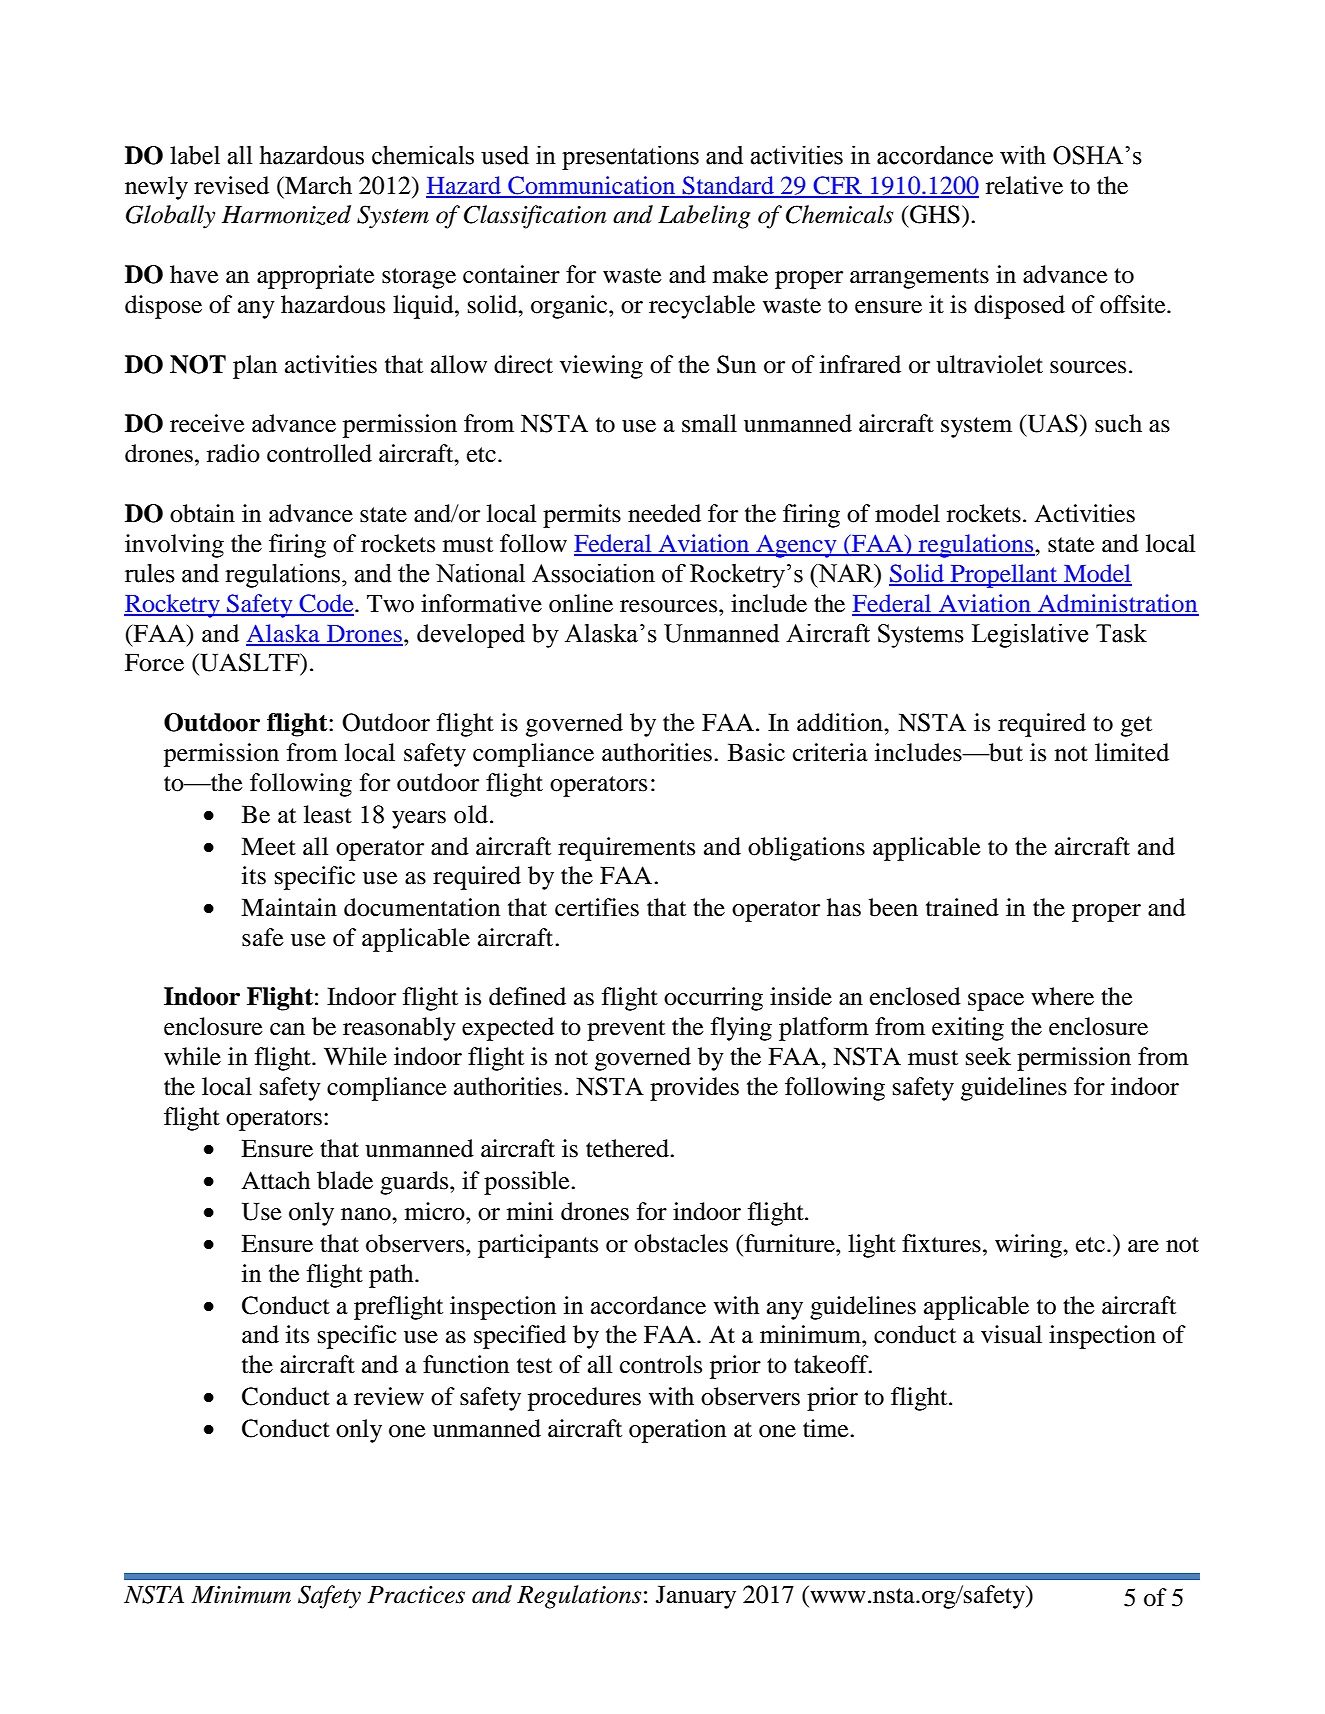 The image size is (1325, 1714). Describe the element at coordinates (827, 1428) in the image. I see `time` at that location.
